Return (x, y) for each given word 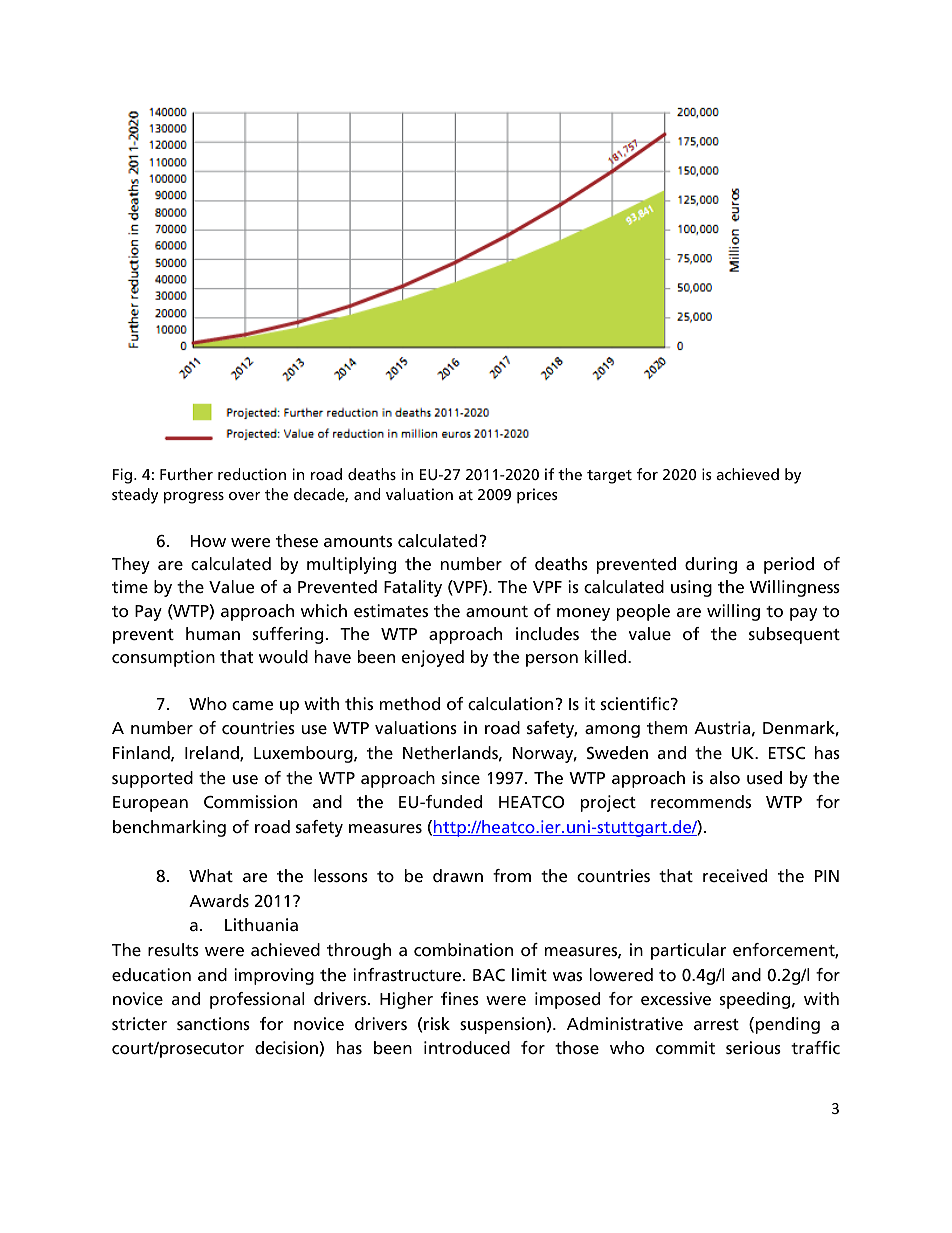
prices (537, 496)
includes (547, 633)
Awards (219, 900)
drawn (458, 875)
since (461, 777)
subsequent (794, 635)
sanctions (213, 1023)
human (213, 633)
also (725, 777)
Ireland (213, 753)
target (609, 477)
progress (194, 498)
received (735, 875)
